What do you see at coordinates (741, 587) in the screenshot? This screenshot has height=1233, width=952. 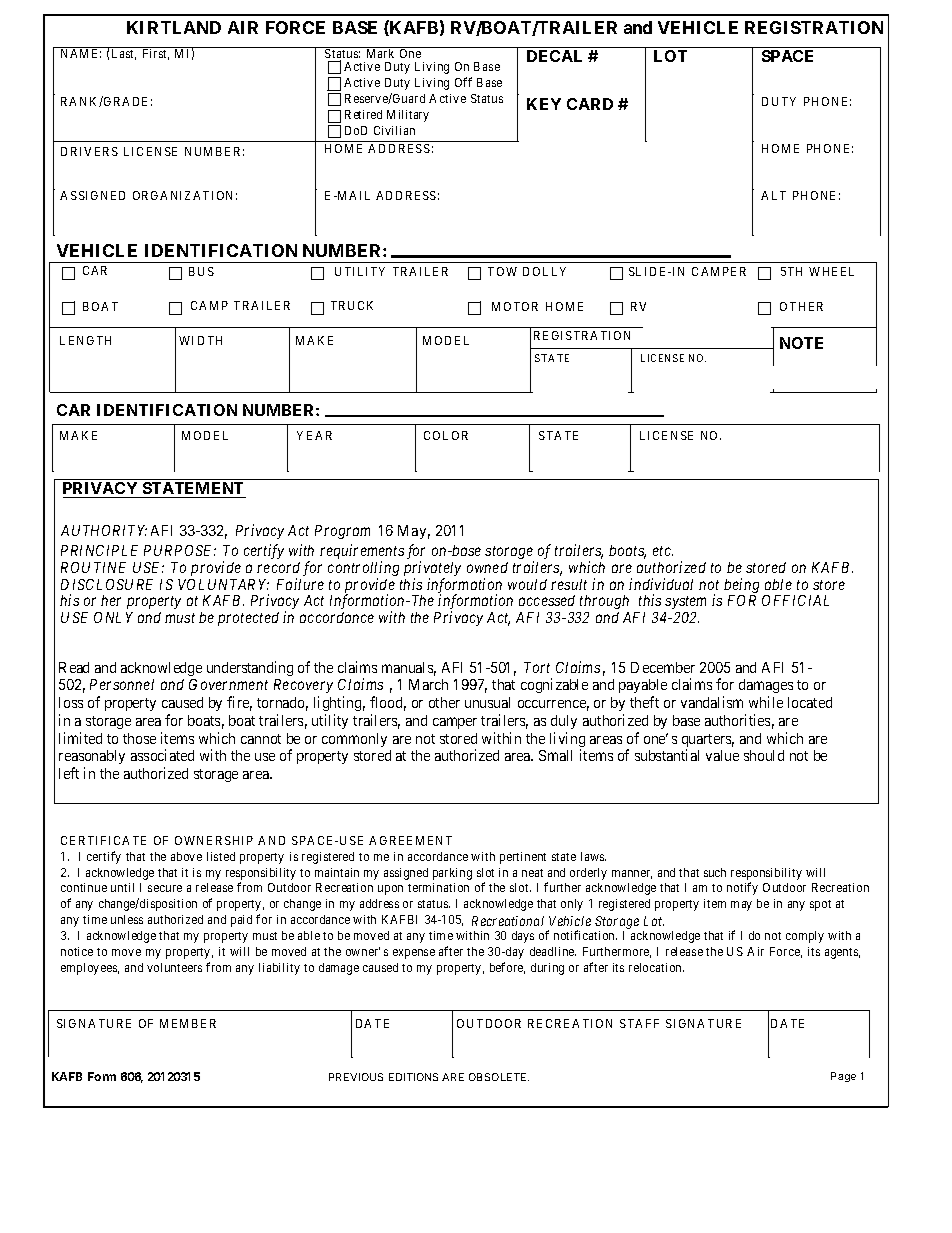 I see `being` at bounding box center [741, 587].
